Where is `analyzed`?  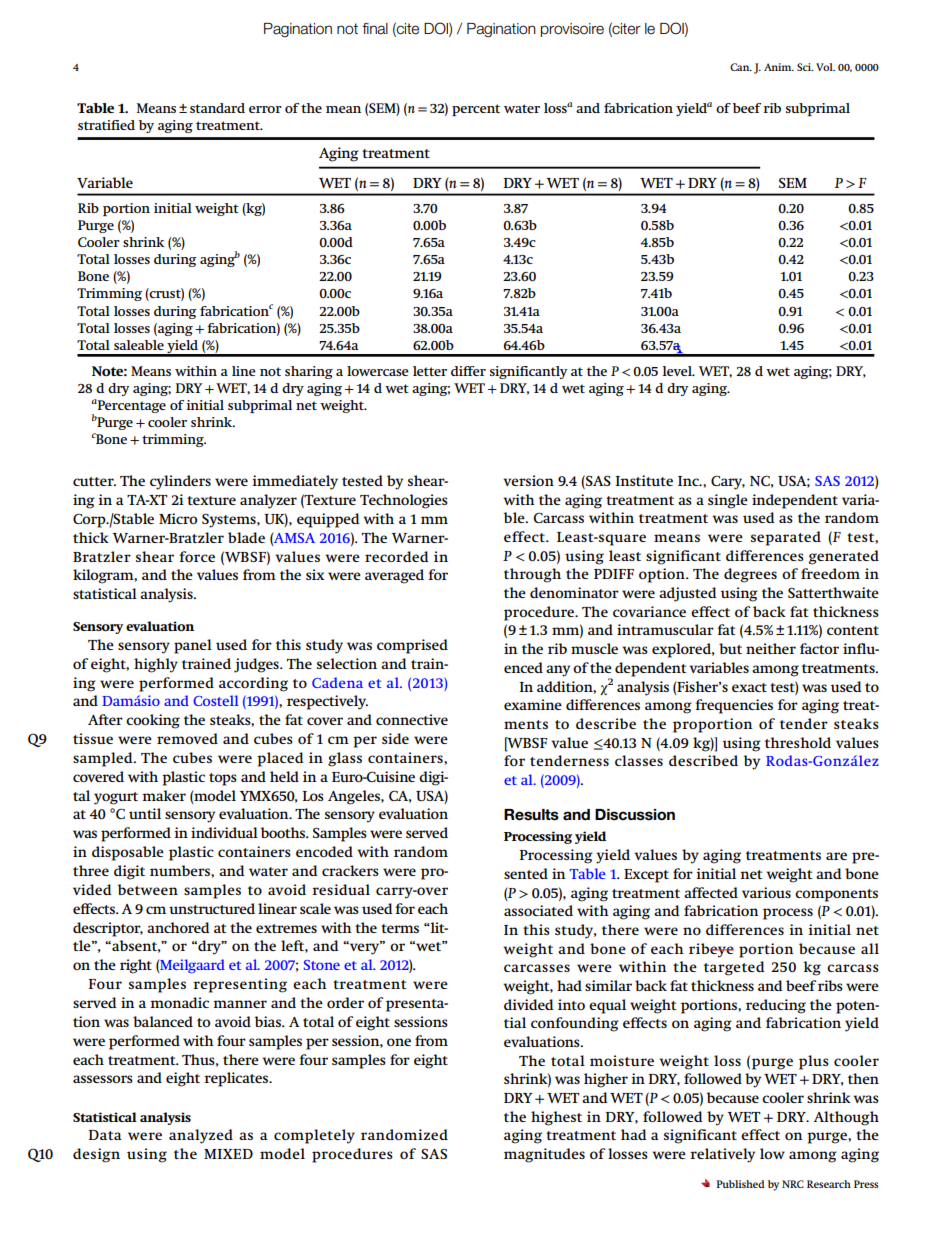 analyzed is located at coordinates (201, 1136).
